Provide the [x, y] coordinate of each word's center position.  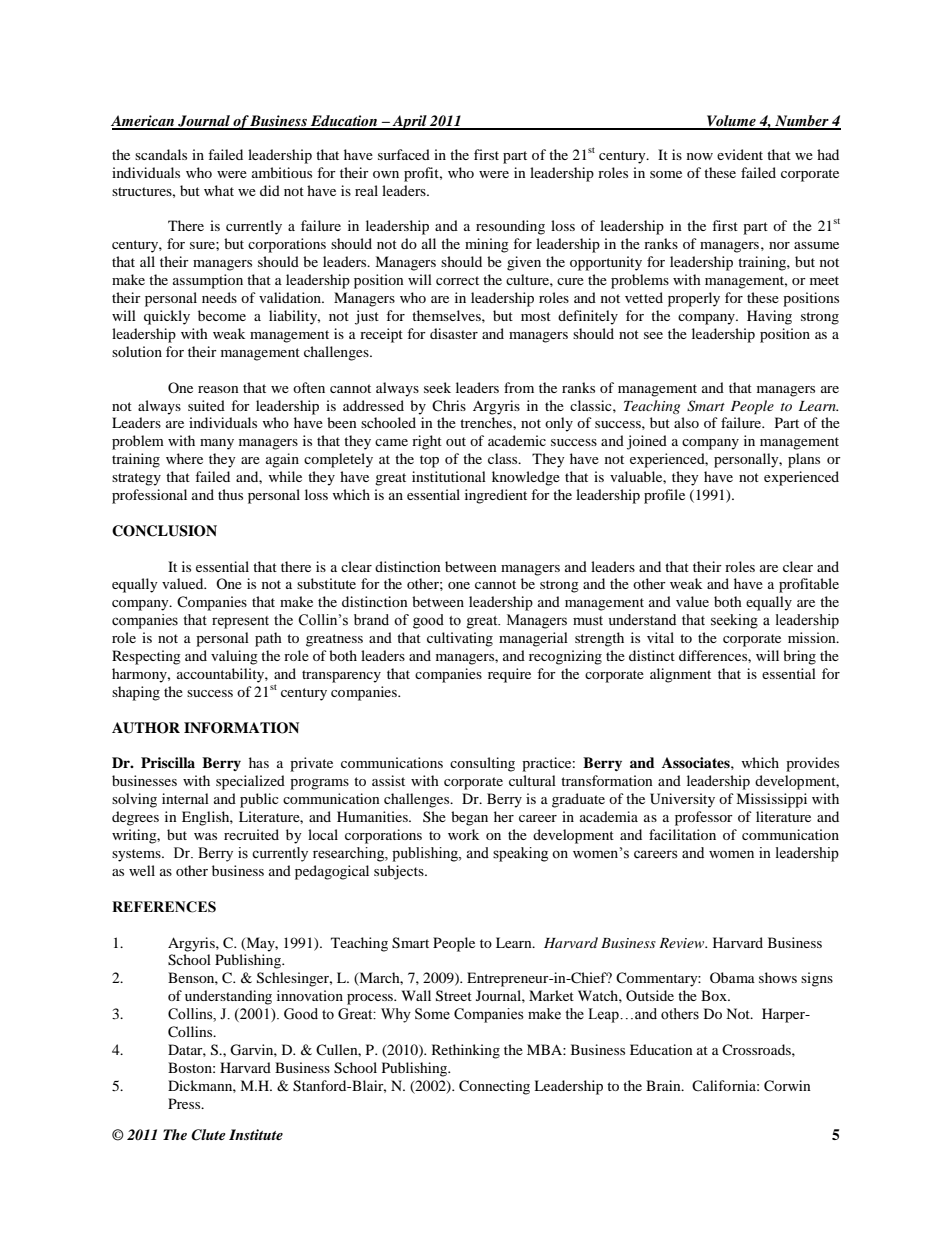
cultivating [460, 639]
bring [799, 657]
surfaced [404, 154]
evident [740, 154]
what [219, 190]
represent [240, 622]
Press [185, 1103]
